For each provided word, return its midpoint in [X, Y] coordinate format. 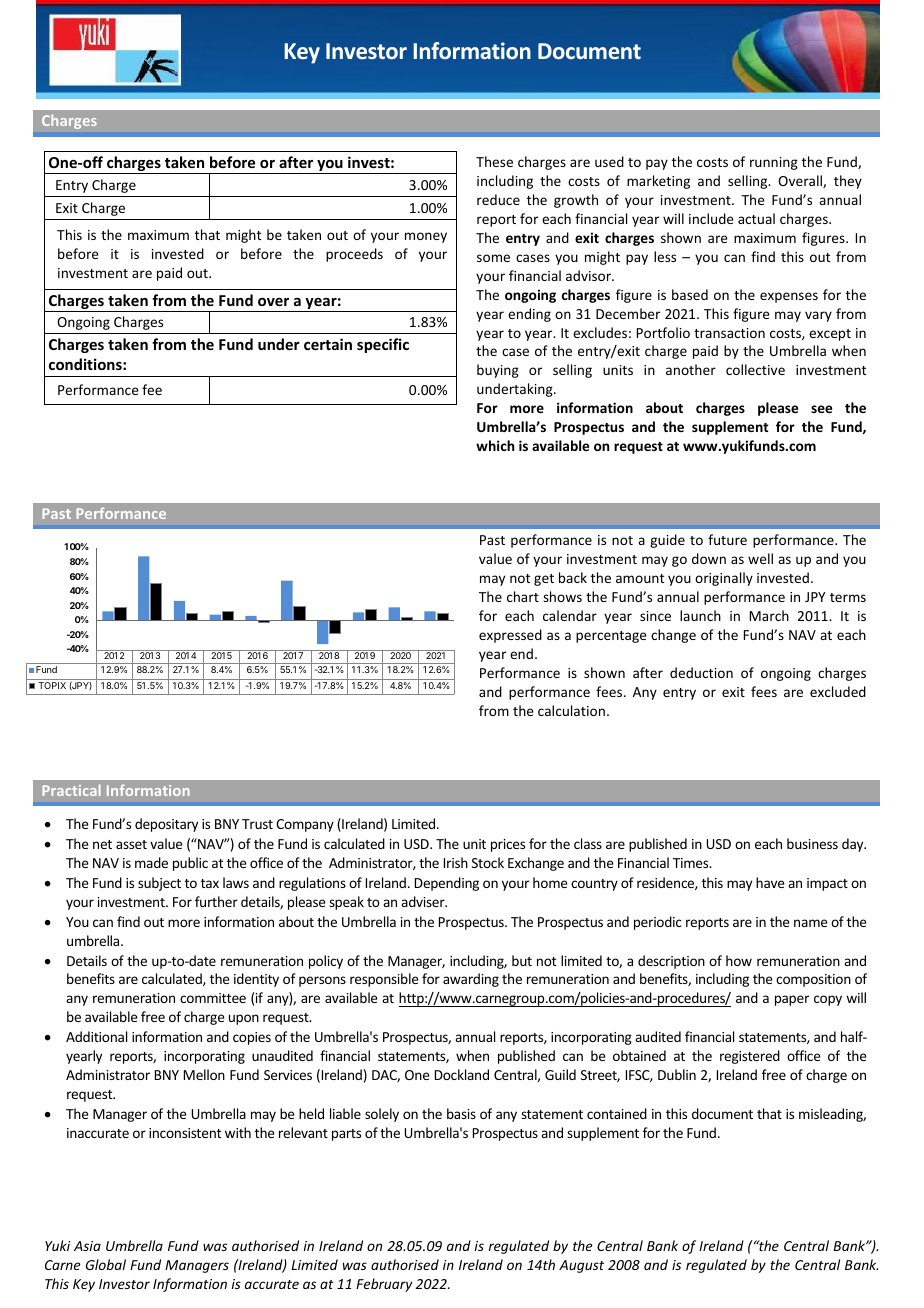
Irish [456, 862]
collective [755, 369]
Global [106, 1264]
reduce [498, 199]
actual [756, 218]
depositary [166, 825]
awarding [471, 980]
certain [328, 344]
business [812, 843]
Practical [71, 790]
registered [750, 1057]
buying [498, 371]
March [769, 615]
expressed [510, 636]
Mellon [204, 1074]
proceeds [354, 255]
